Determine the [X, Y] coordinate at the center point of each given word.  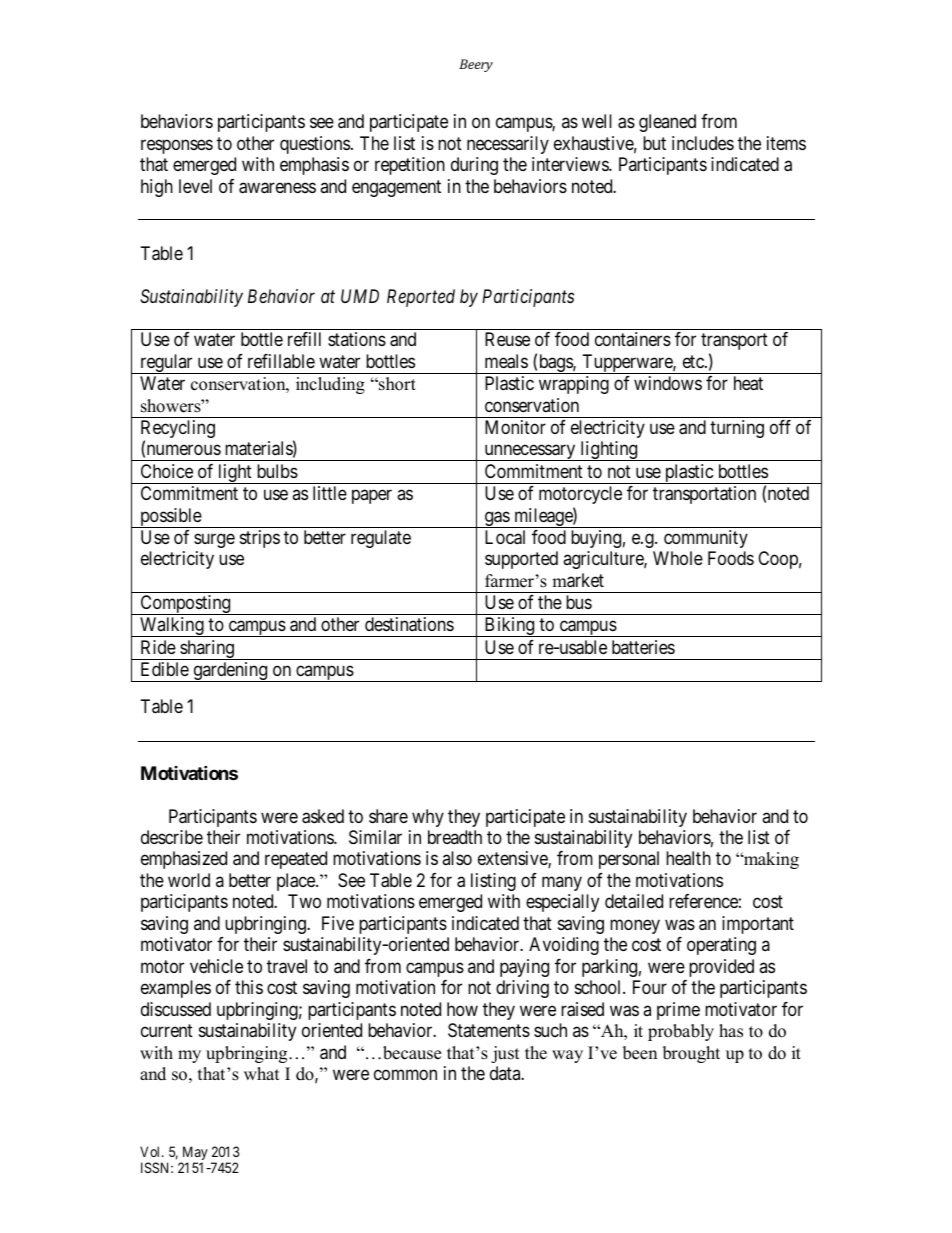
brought [691, 1054]
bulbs [277, 471]
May [194, 1154]
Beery [476, 65]
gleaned [667, 123]
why [428, 818]
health [688, 858]
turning [737, 429]
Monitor [515, 427]
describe [172, 837]
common [405, 1075]
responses [177, 146]
